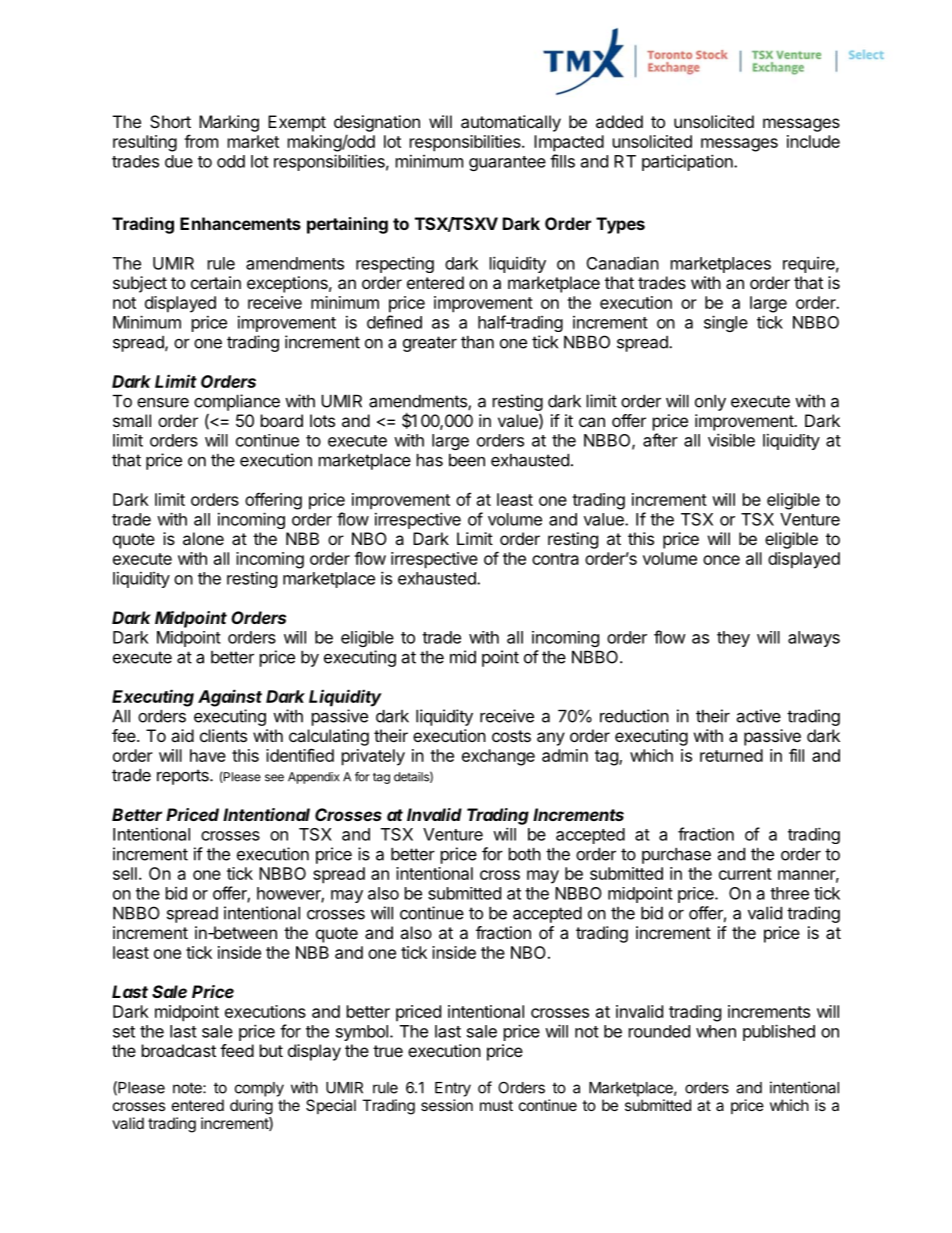 This image has height=1233, width=952. Describe the element at coordinates (179, 1050) in the image. I see `broadcast` at that location.
